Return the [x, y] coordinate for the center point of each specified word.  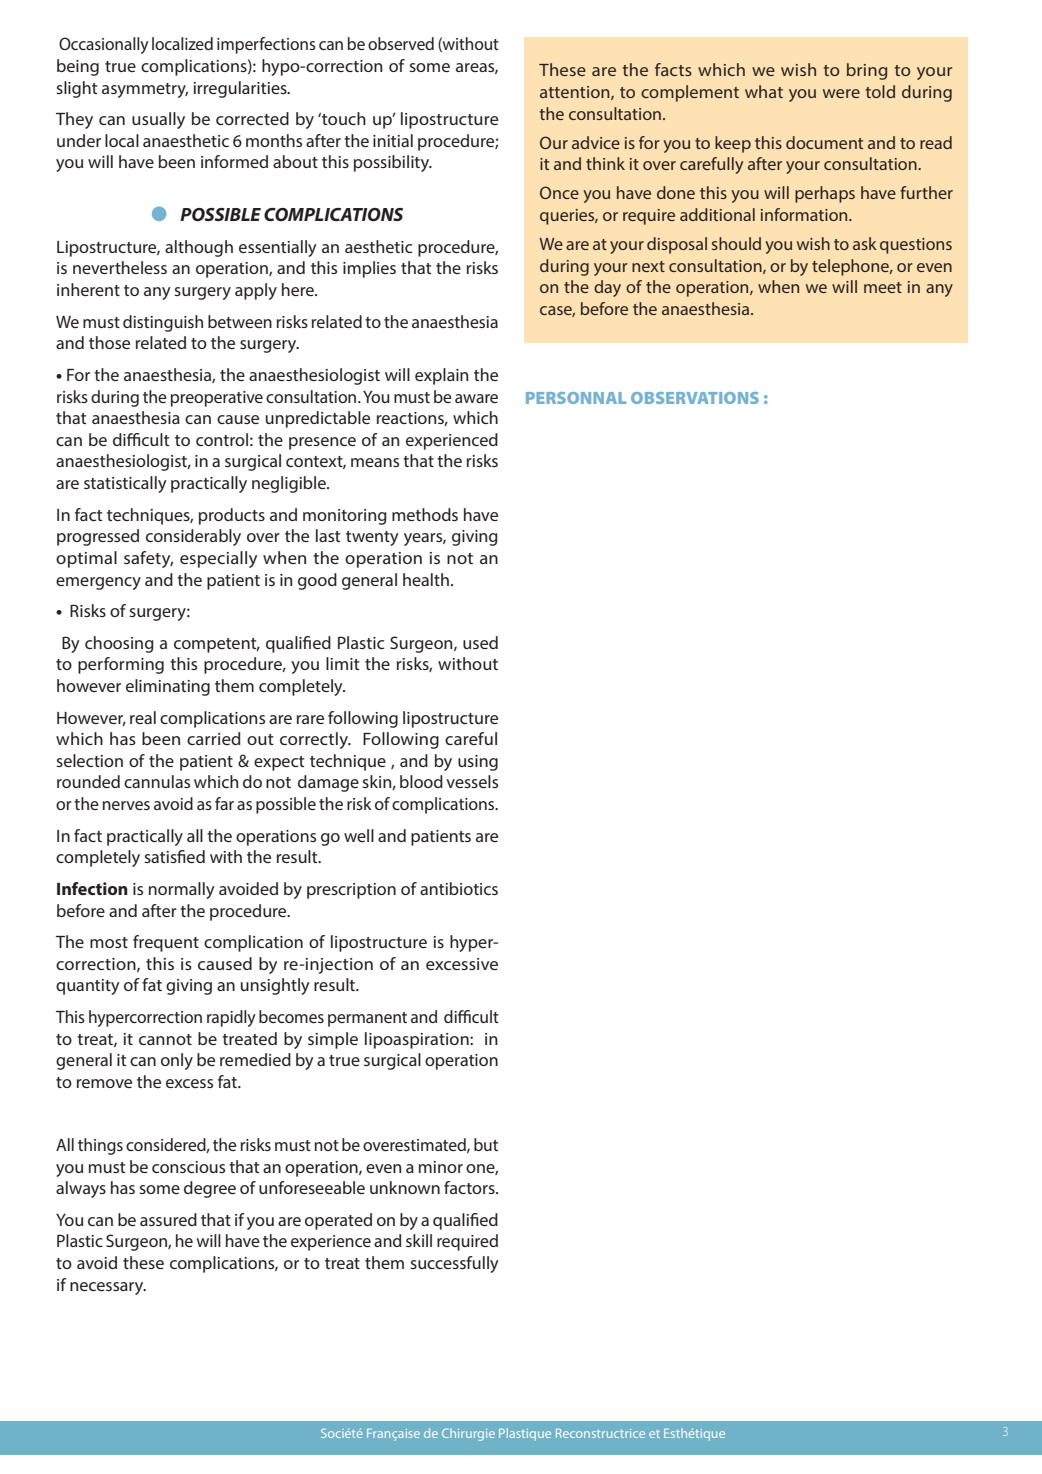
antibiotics [459, 888]
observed [401, 43]
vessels [472, 781]
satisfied [174, 856]
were [841, 93]
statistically [125, 484]
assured [168, 1219]
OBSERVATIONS [695, 398]
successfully [454, 1264]
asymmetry [145, 90]
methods [425, 514]
